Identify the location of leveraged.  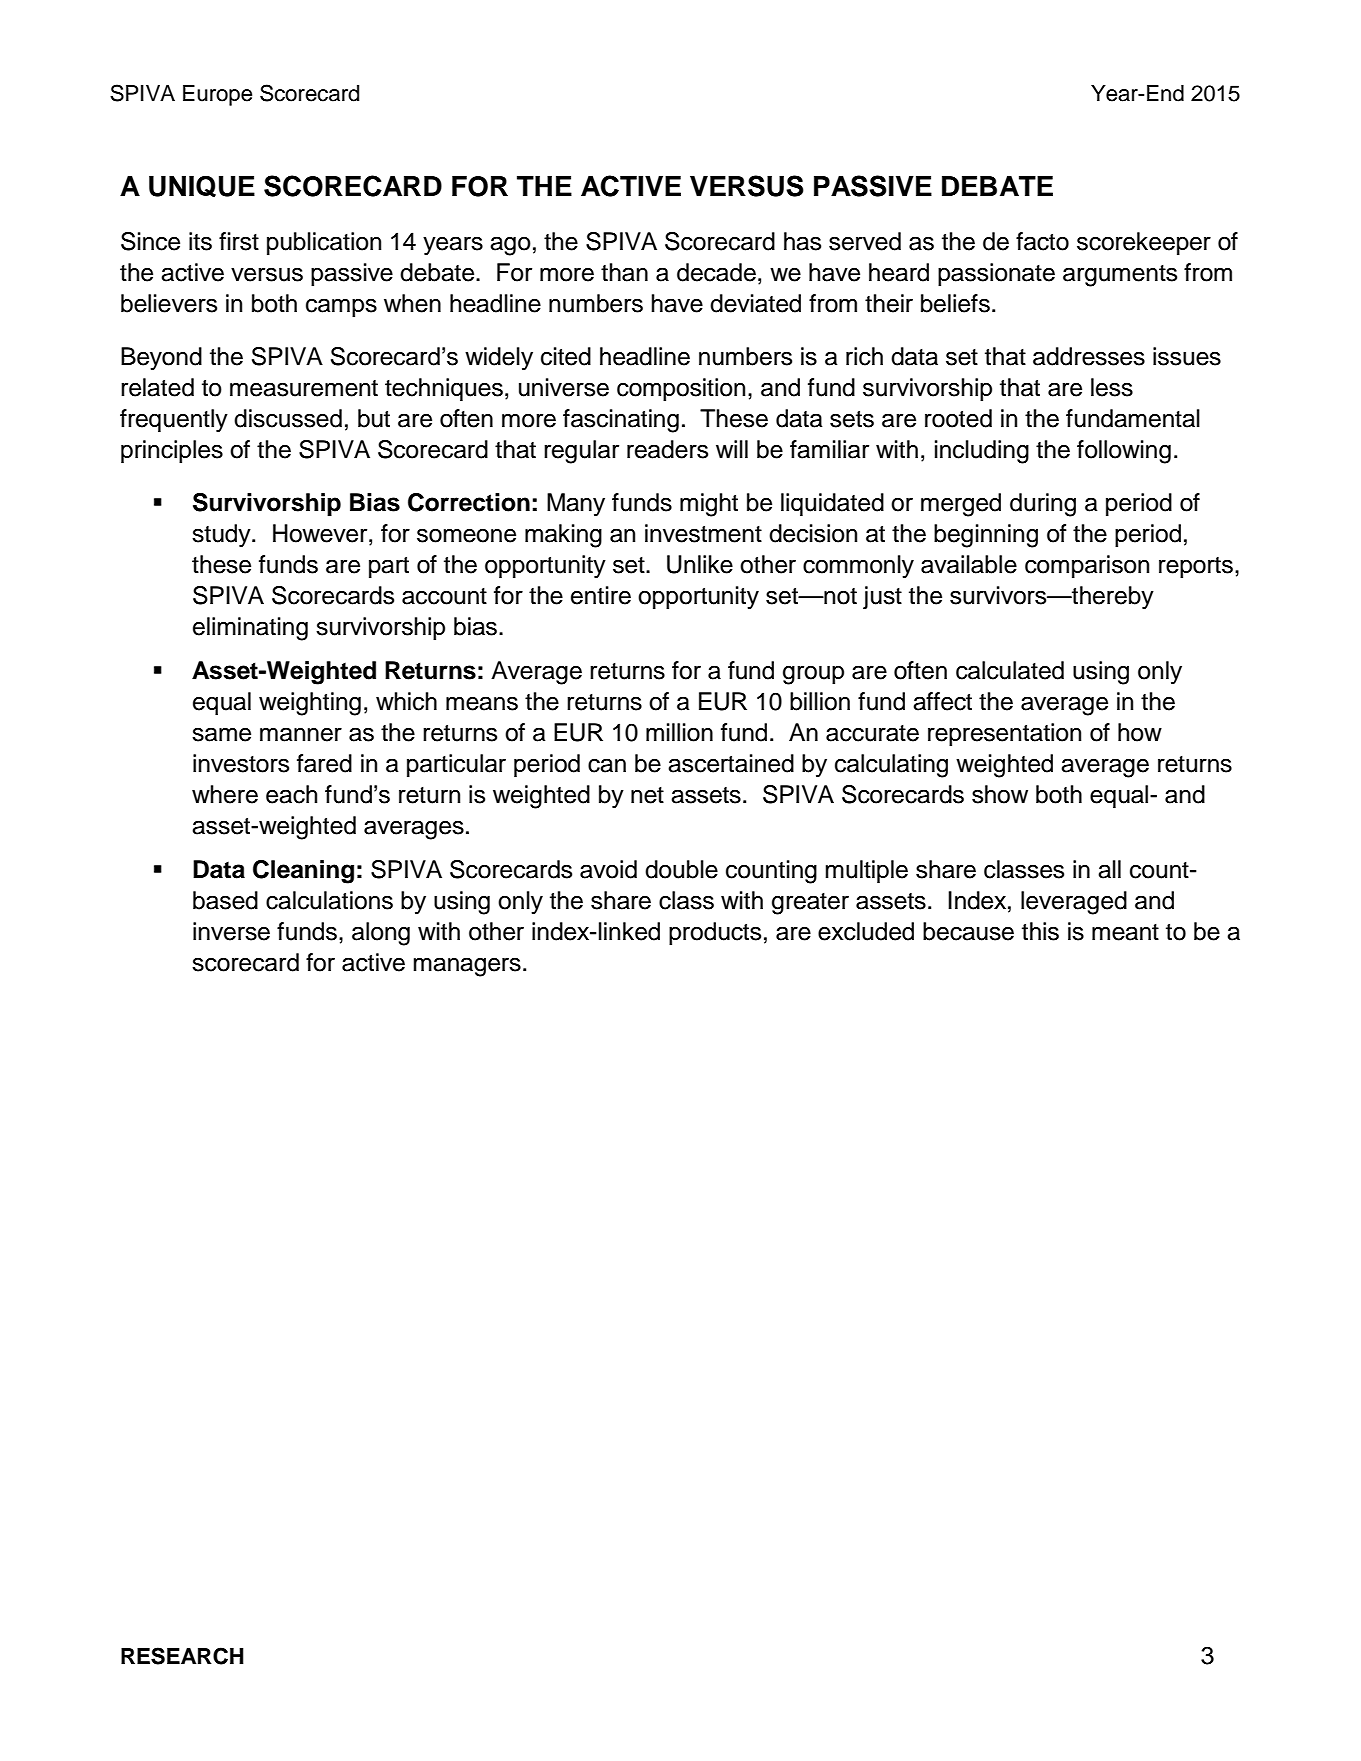
(1074, 903).
